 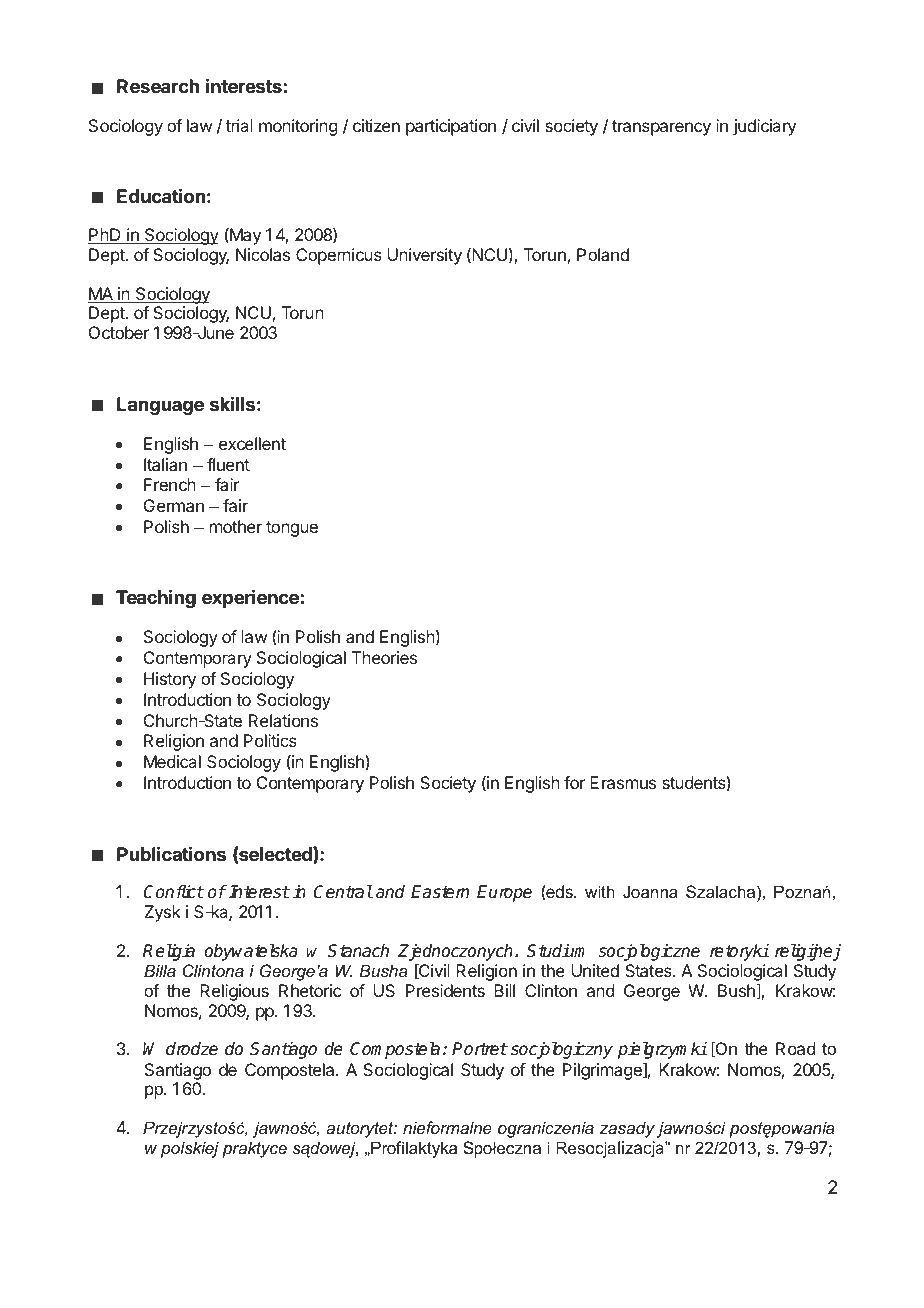 What do you see at coordinates (119, 332) in the screenshot?
I see `October` at bounding box center [119, 332].
